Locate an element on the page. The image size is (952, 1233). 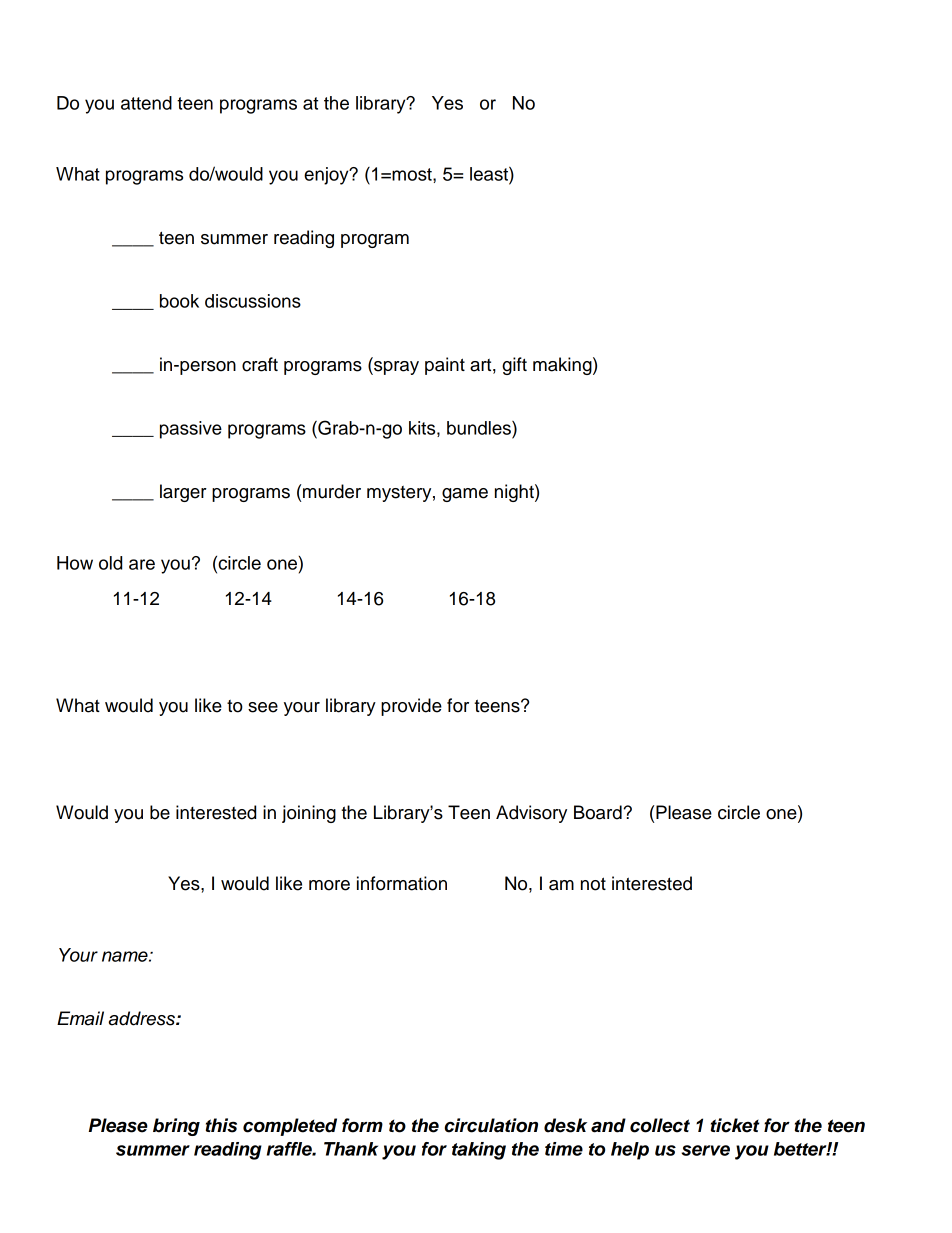
enjoy is located at coordinates (327, 176).
